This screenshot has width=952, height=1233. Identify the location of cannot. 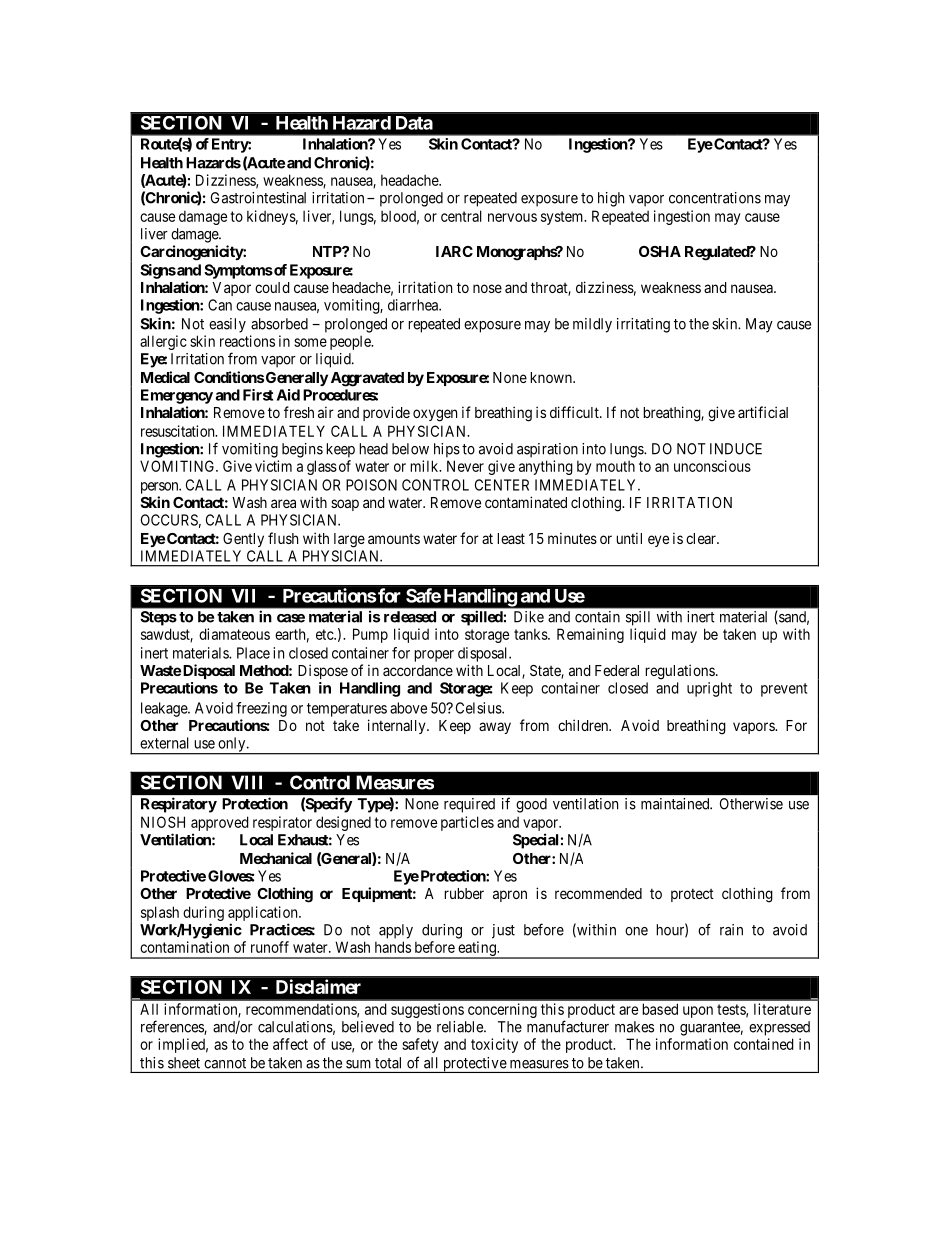
(225, 1063).
